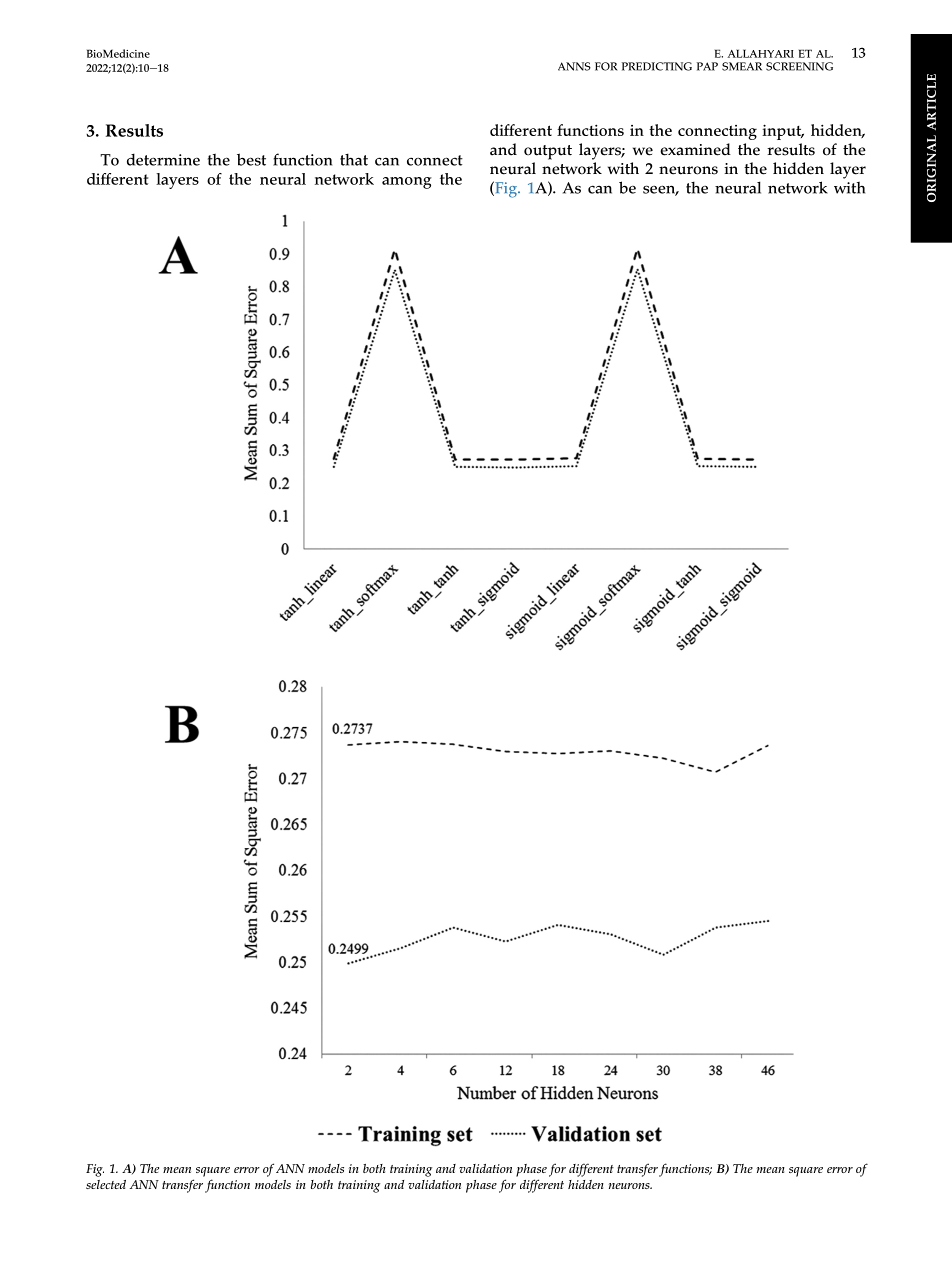 The image size is (952, 1270). Describe the element at coordinates (695, 149) in the page. I see `examined` at that location.
